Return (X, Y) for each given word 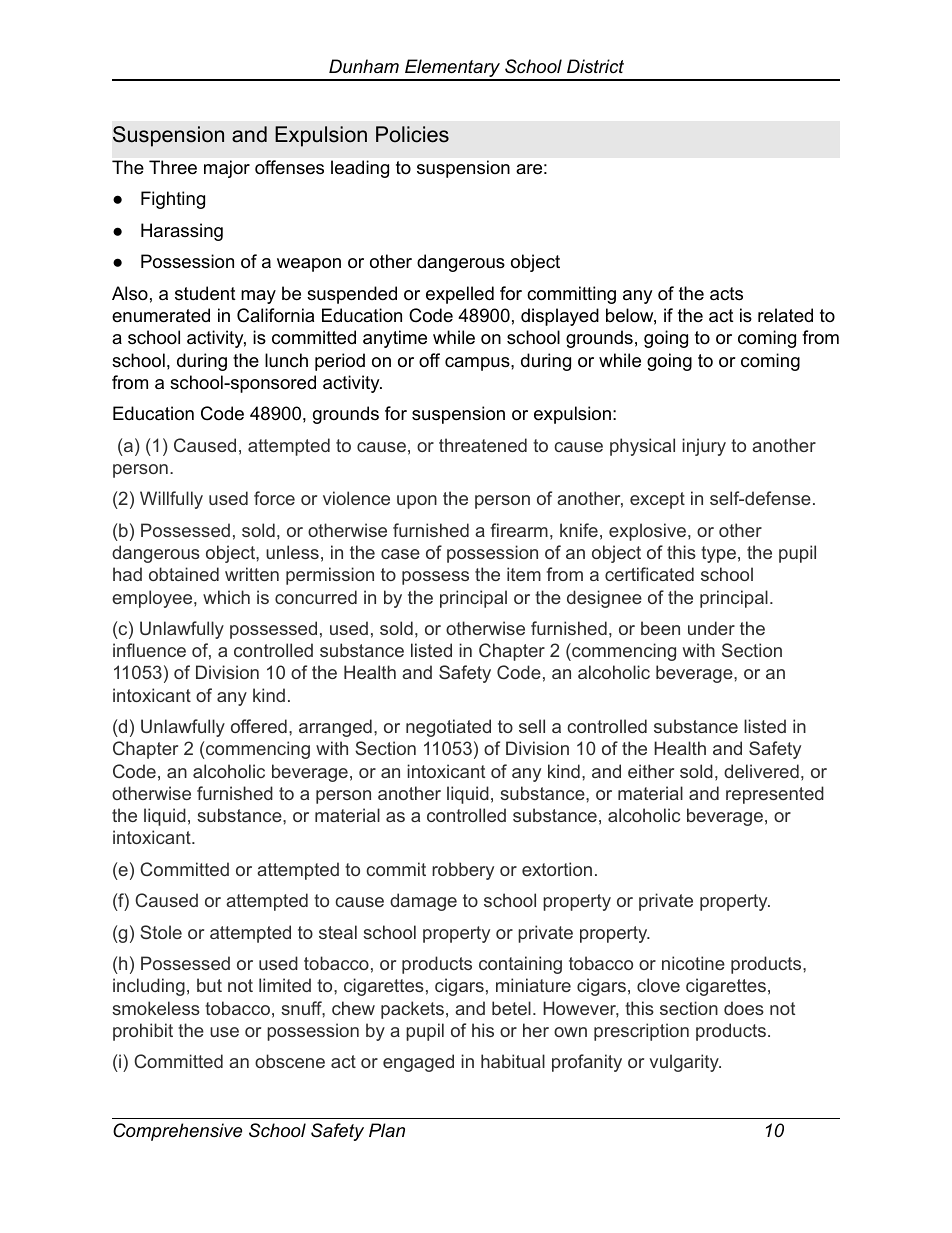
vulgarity (685, 1063)
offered (259, 726)
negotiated (448, 728)
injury (704, 447)
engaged (418, 1063)
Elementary (452, 69)
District (595, 66)
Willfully (171, 500)
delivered (761, 771)
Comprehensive (177, 1132)
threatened (483, 445)
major (227, 169)
